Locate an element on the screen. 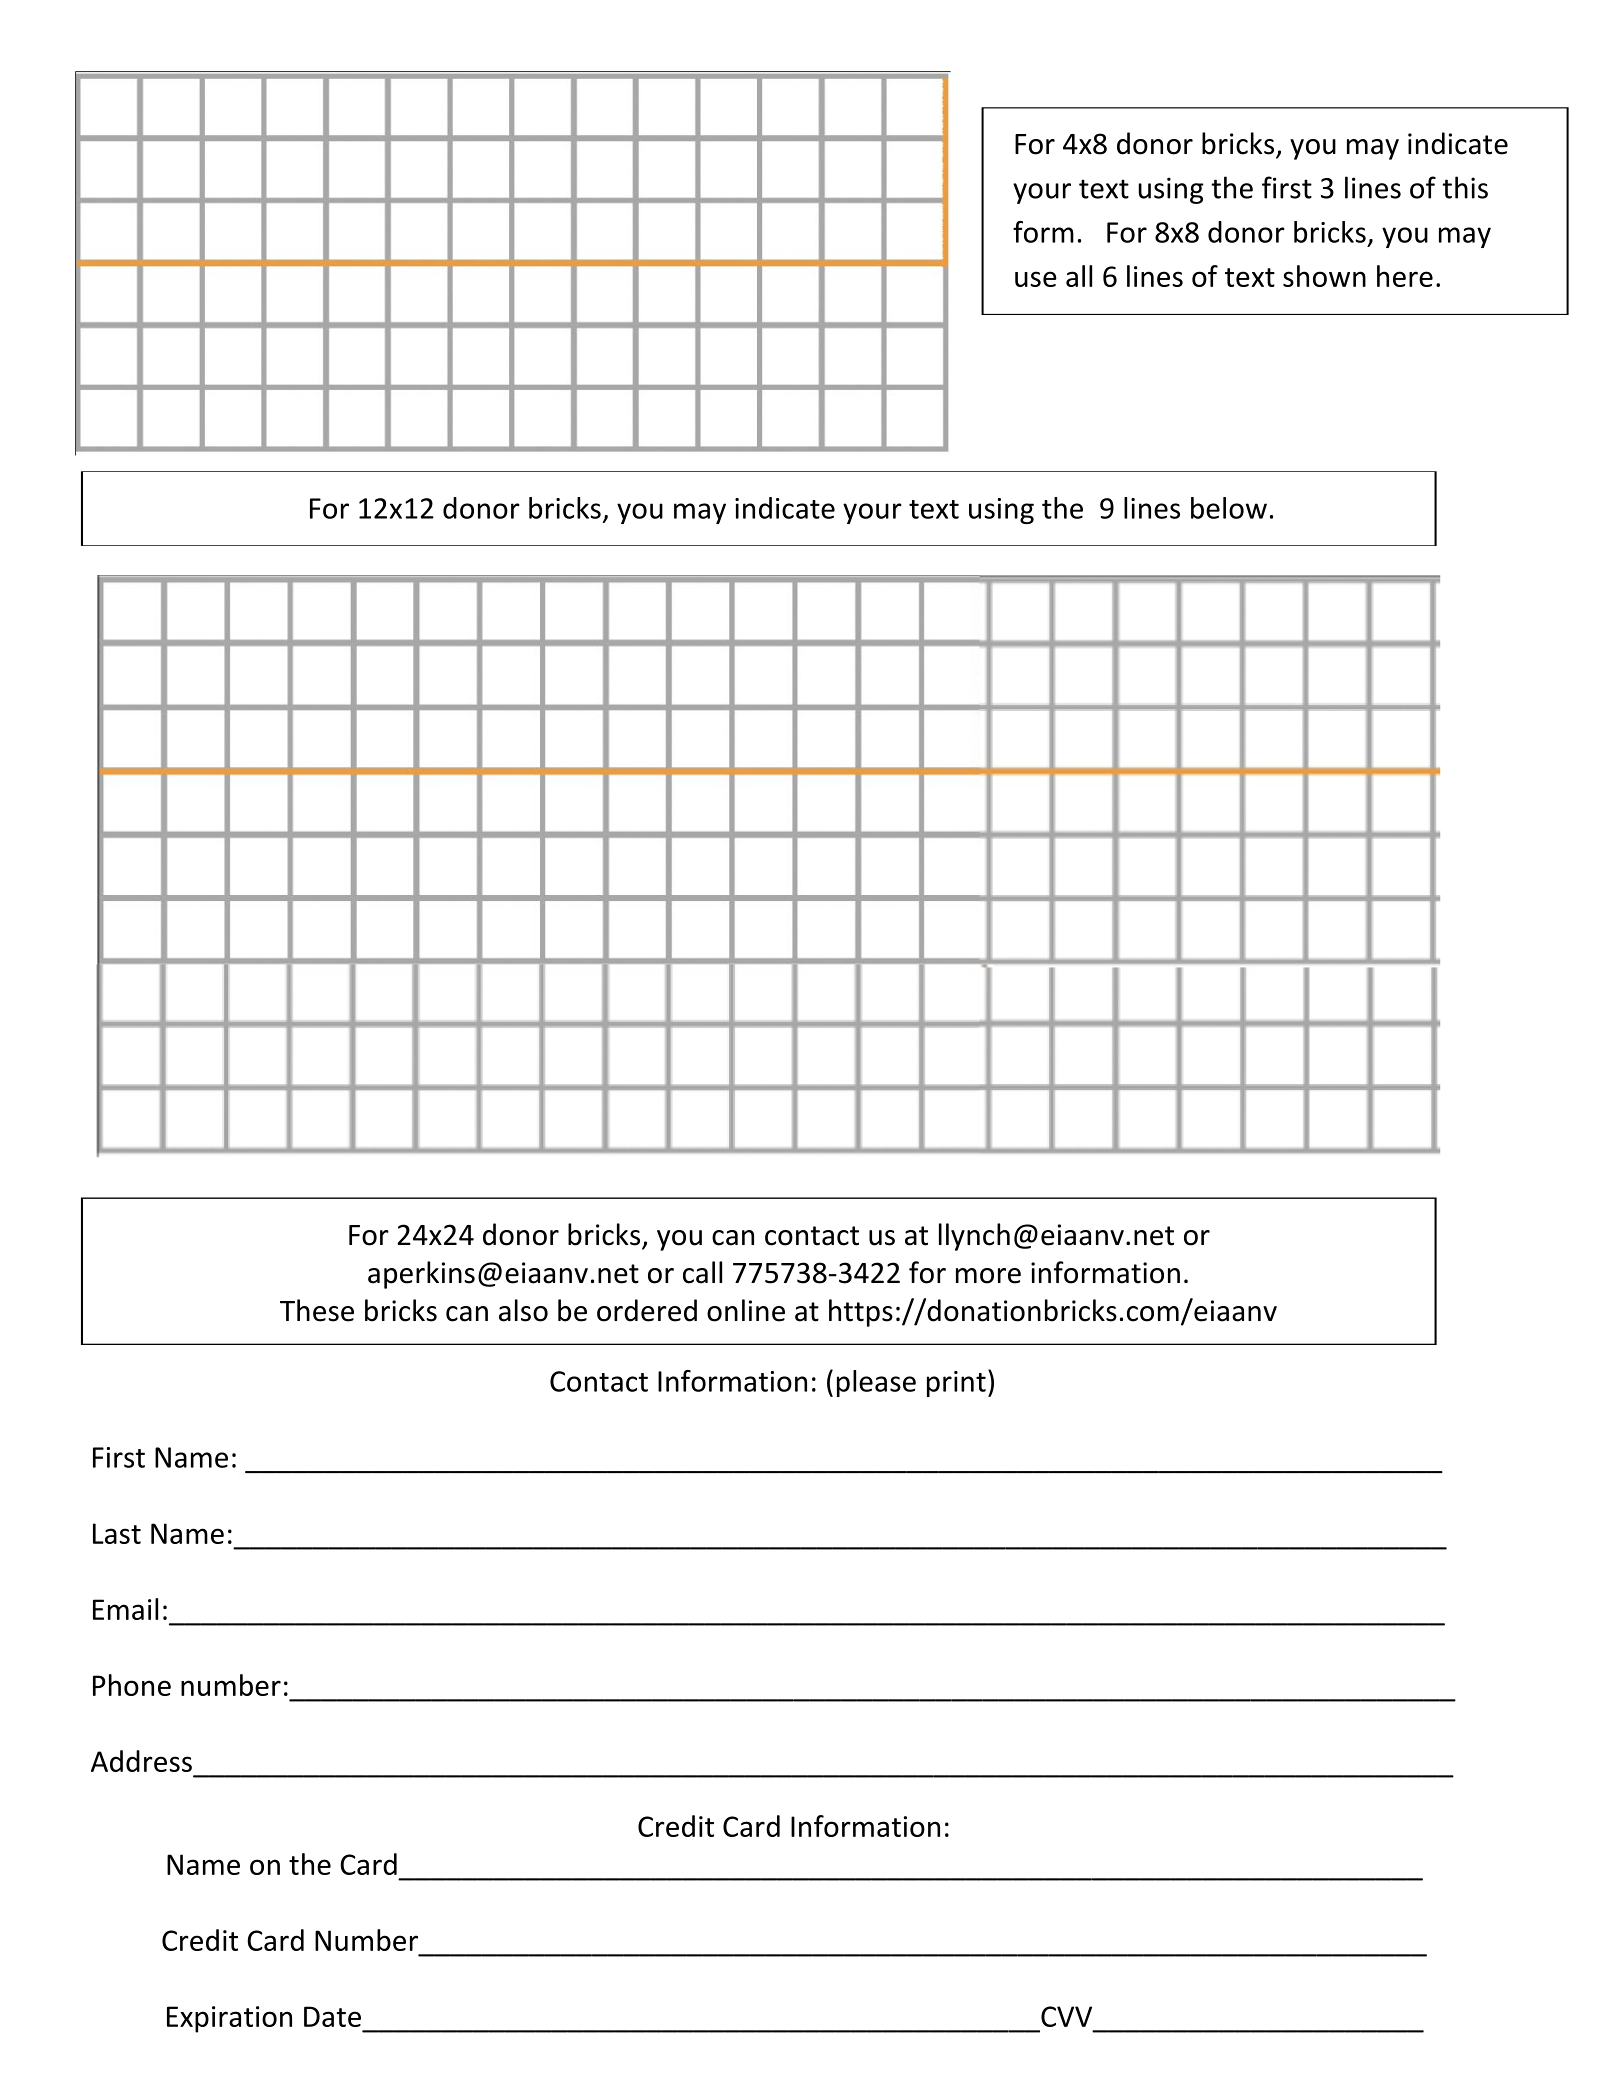 The width and height of the screenshot is (1616, 2091). online is located at coordinates (746, 1310).
